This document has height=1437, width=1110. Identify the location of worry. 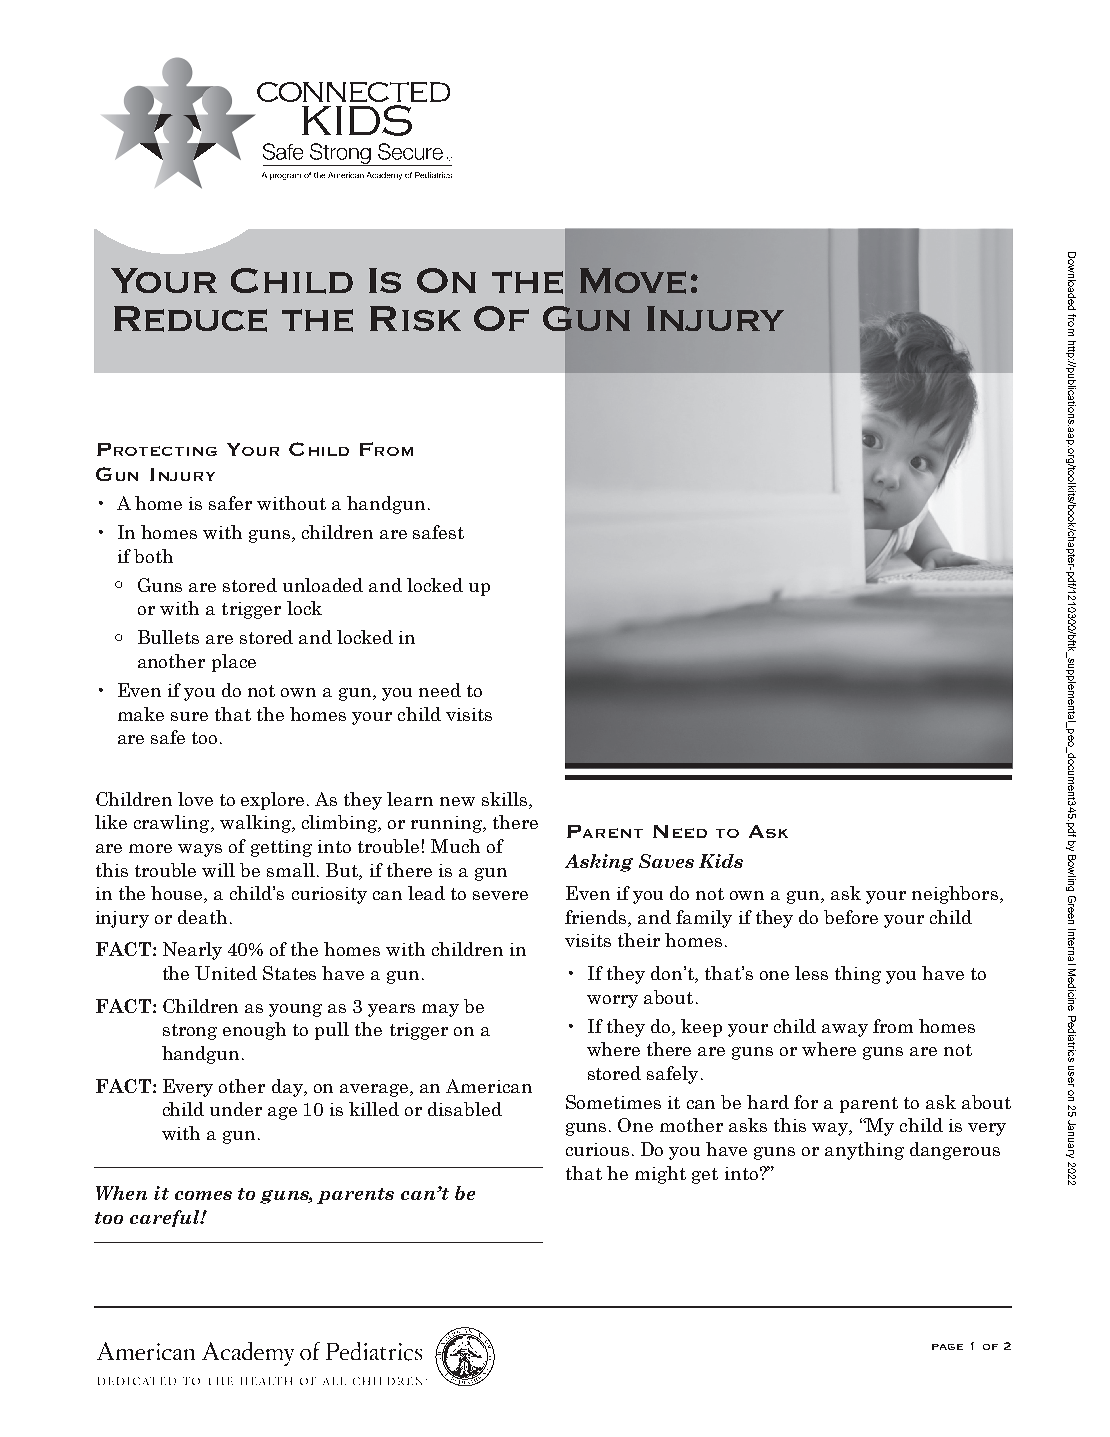
(612, 1001).
